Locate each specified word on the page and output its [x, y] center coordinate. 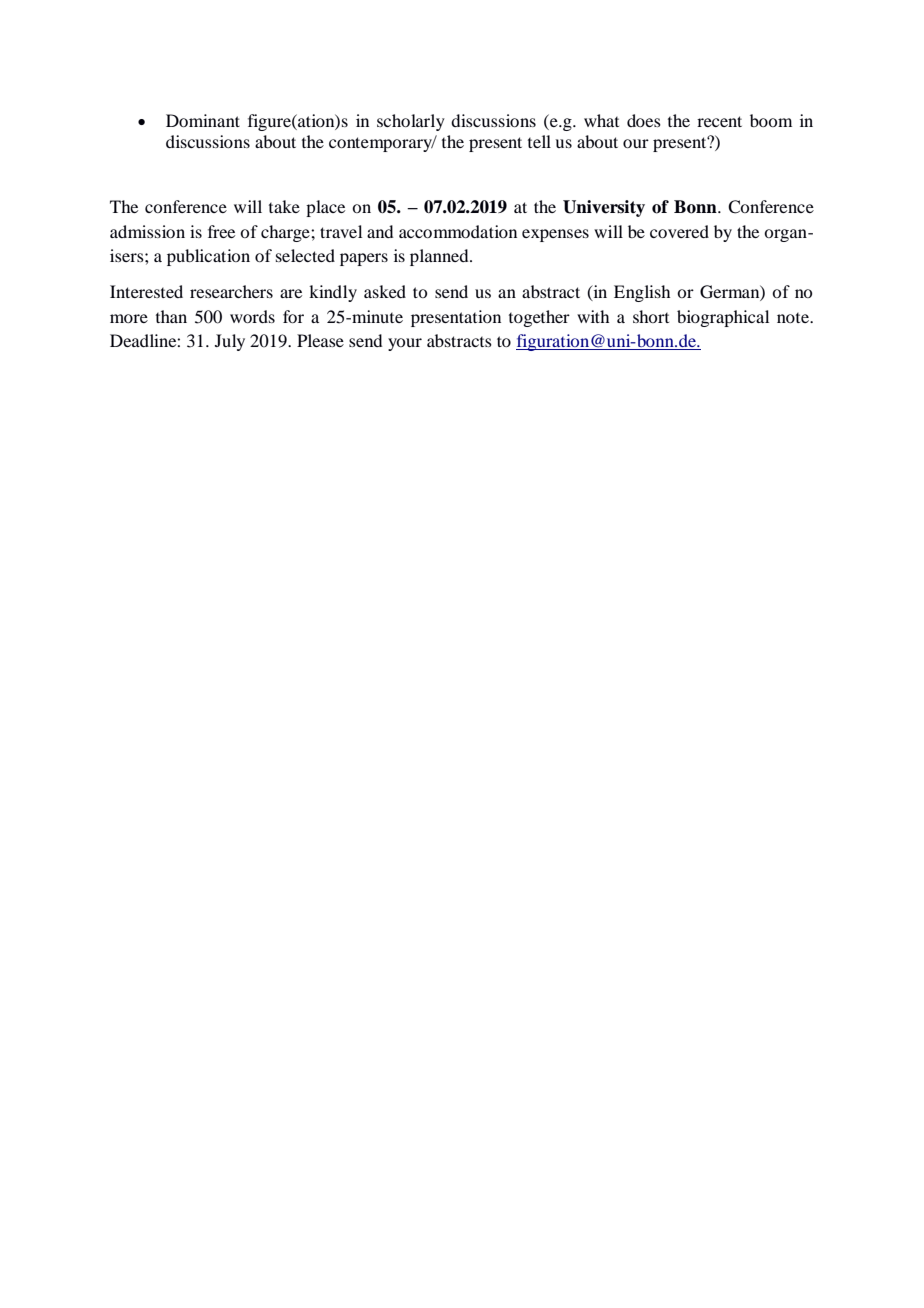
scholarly [411, 122]
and [380, 231]
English [642, 293]
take [284, 206]
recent [719, 121]
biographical [723, 318]
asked [385, 291]
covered [679, 231]
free [221, 231]
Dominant [203, 120]
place [325, 208]
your [405, 344]
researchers [231, 291]
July [230, 342]
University [604, 208]
